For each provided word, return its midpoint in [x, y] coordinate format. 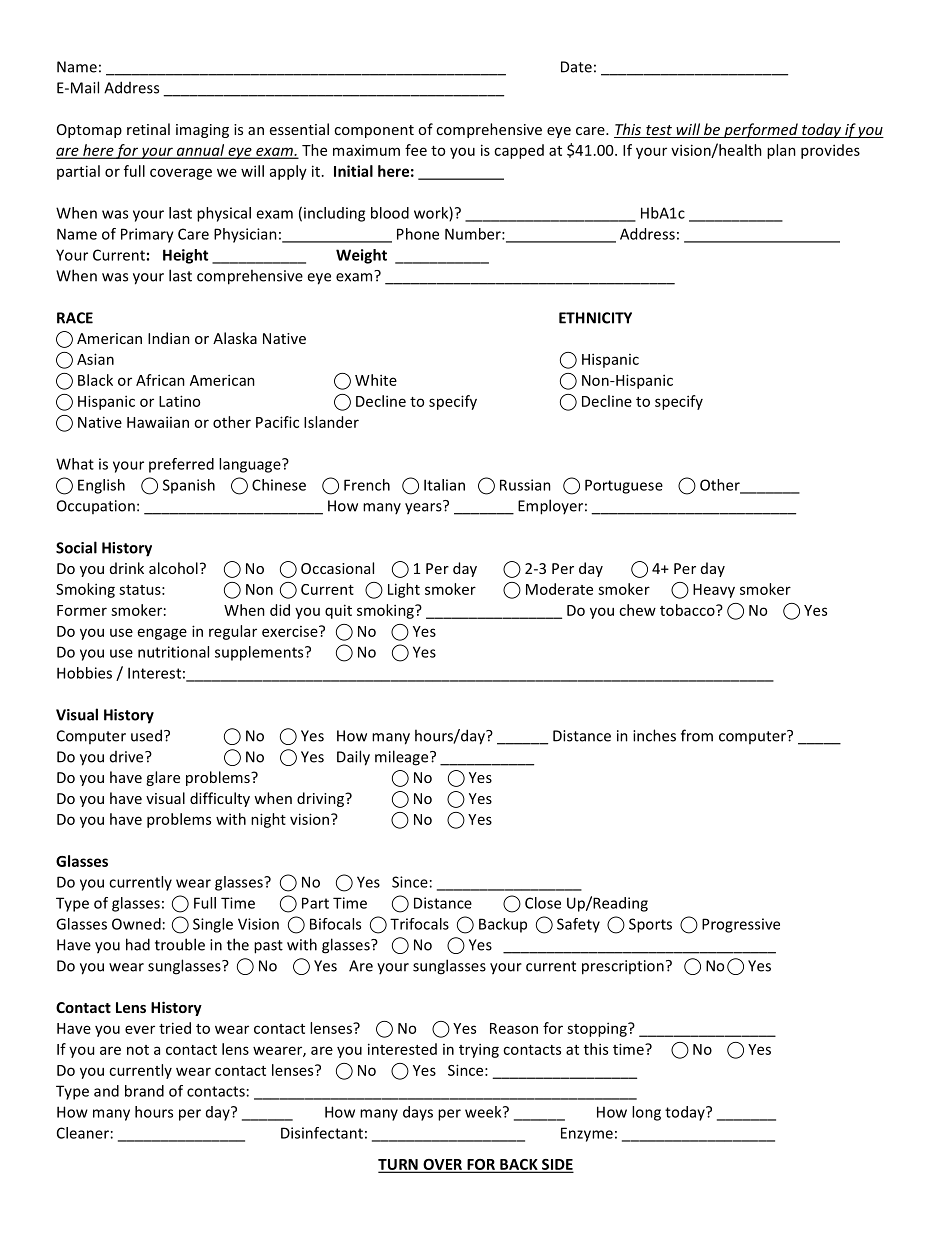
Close [543, 903]
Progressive [741, 925]
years [424, 508]
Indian [169, 338]
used [146, 735]
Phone [418, 234]
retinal [148, 129]
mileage [403, 758]
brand [144, 1091]
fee [416, 150]
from [697, 735]
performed [761, 130]
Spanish [189, 486]
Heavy [714, 591]
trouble [180, 944]
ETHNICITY [595, 318]
